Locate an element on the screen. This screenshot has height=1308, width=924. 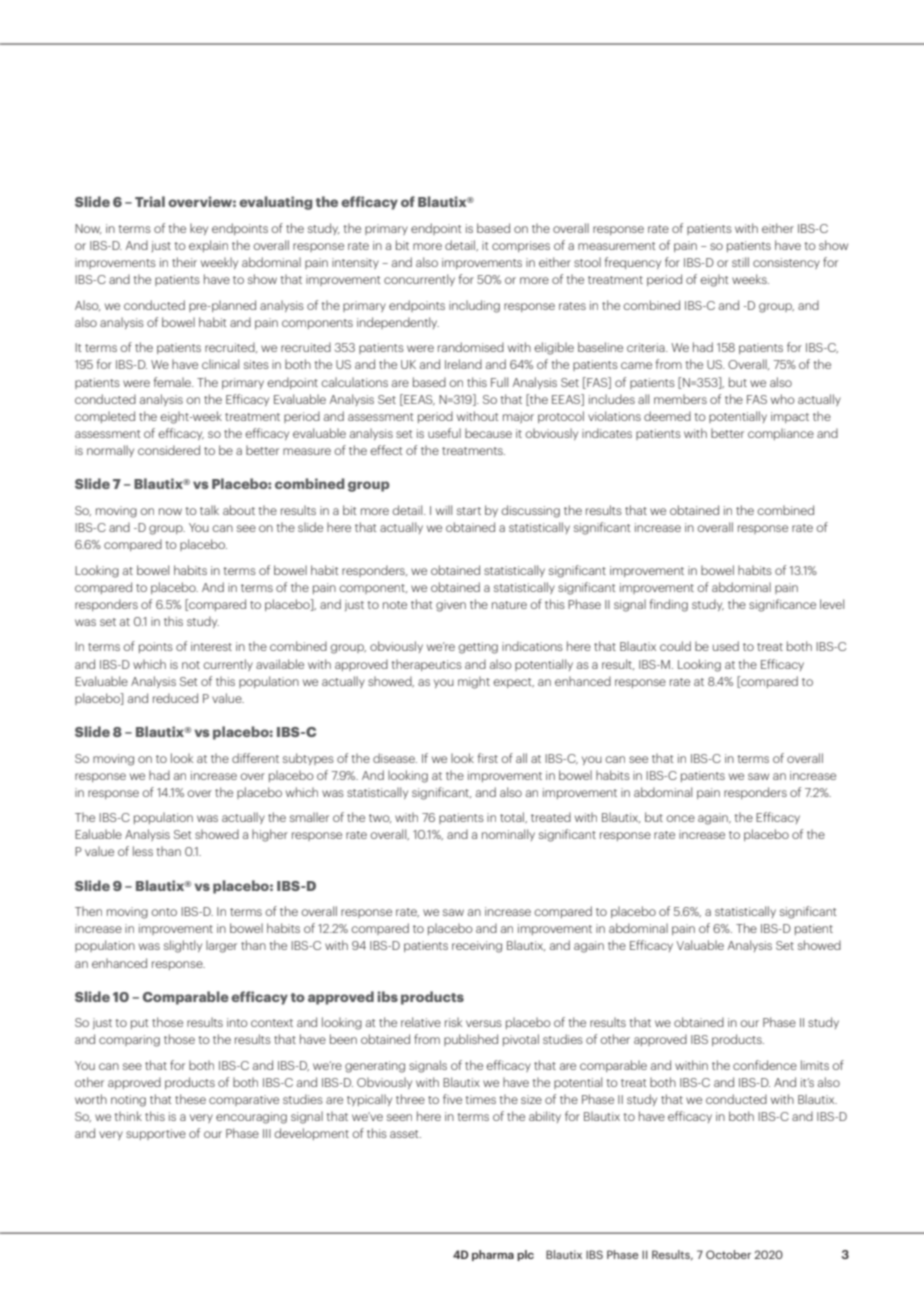
comprises is located at coordinates (521, 246).
